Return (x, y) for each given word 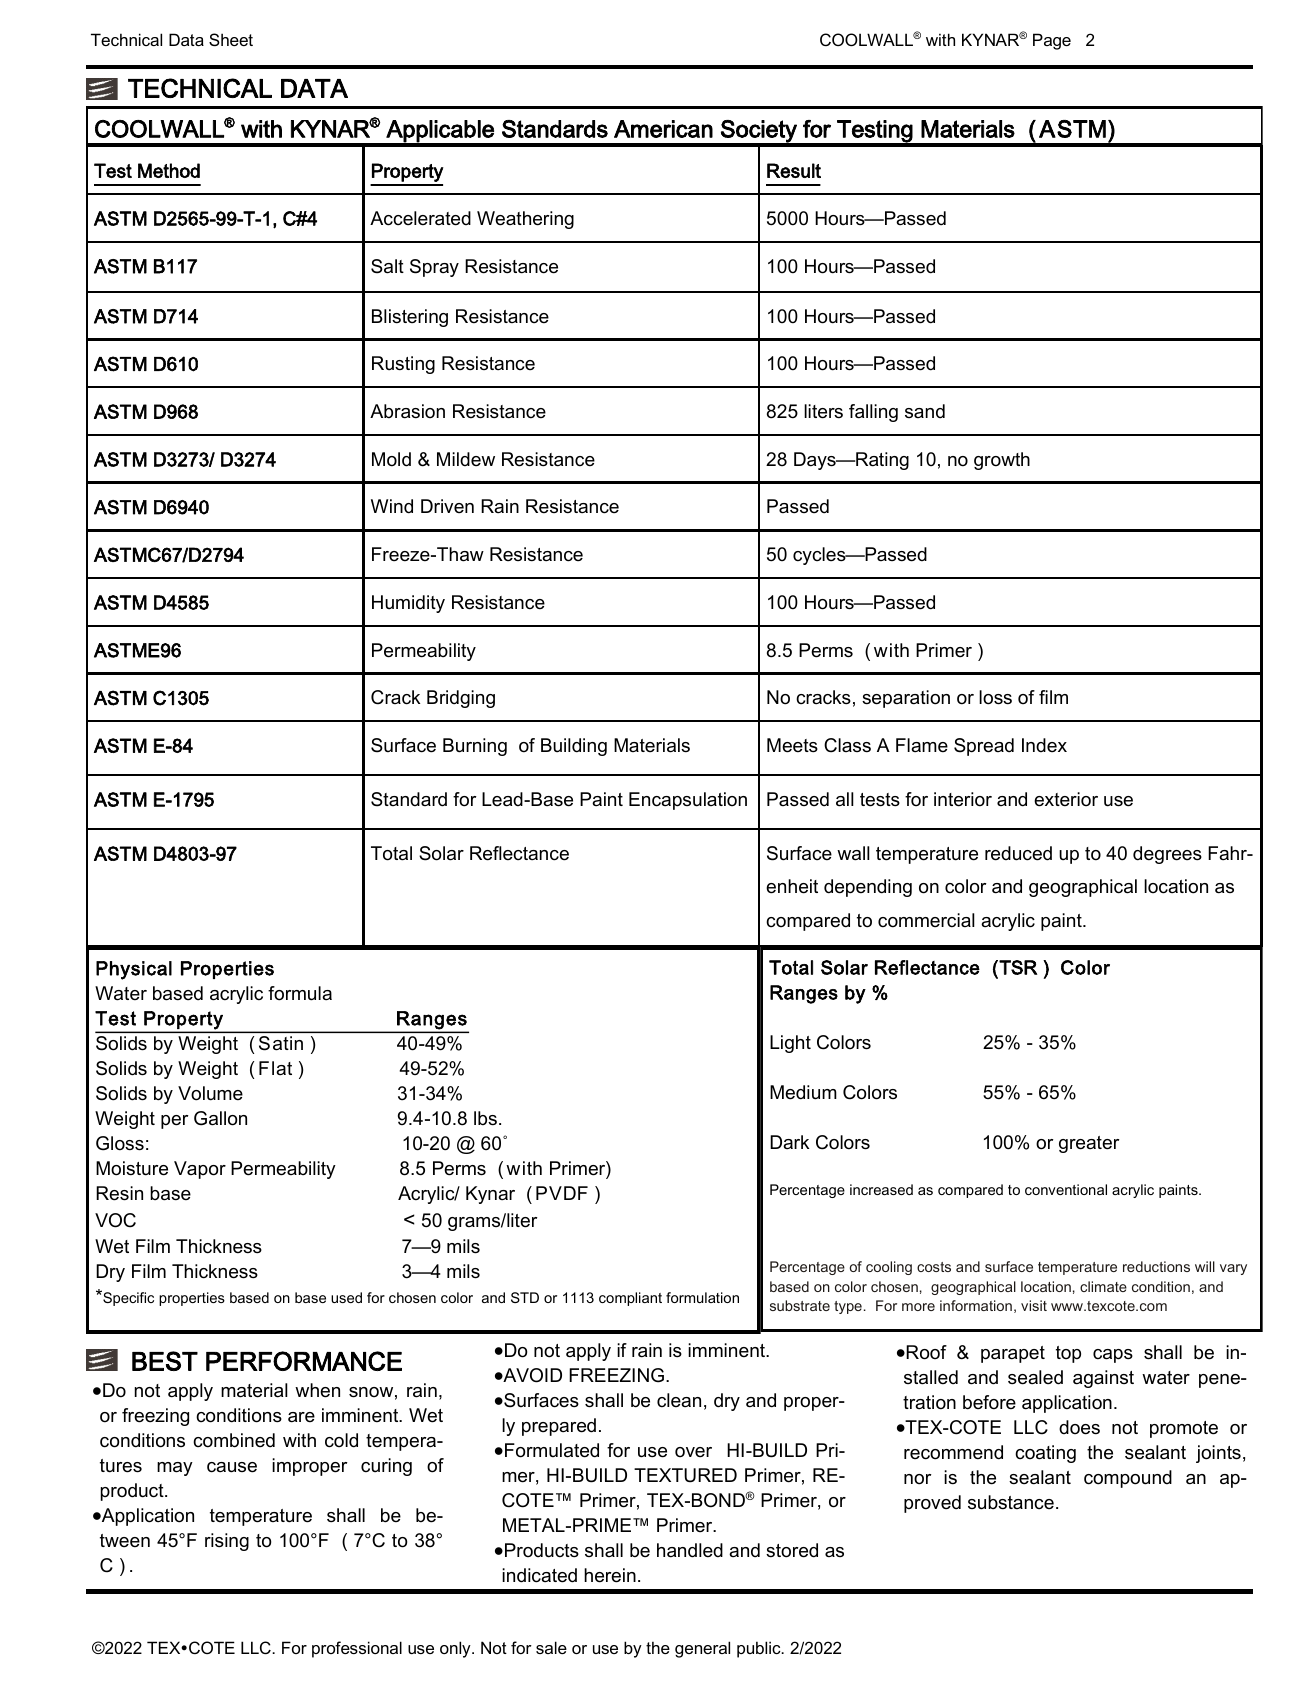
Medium (803, 1092)
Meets (792, 745)
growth (1002, 461)
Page (1052, 41)
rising (227, 1542)
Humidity (408, 604)
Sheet (231, 39)
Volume (210, 1093)
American (663, 129)
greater (1089, 1144)
